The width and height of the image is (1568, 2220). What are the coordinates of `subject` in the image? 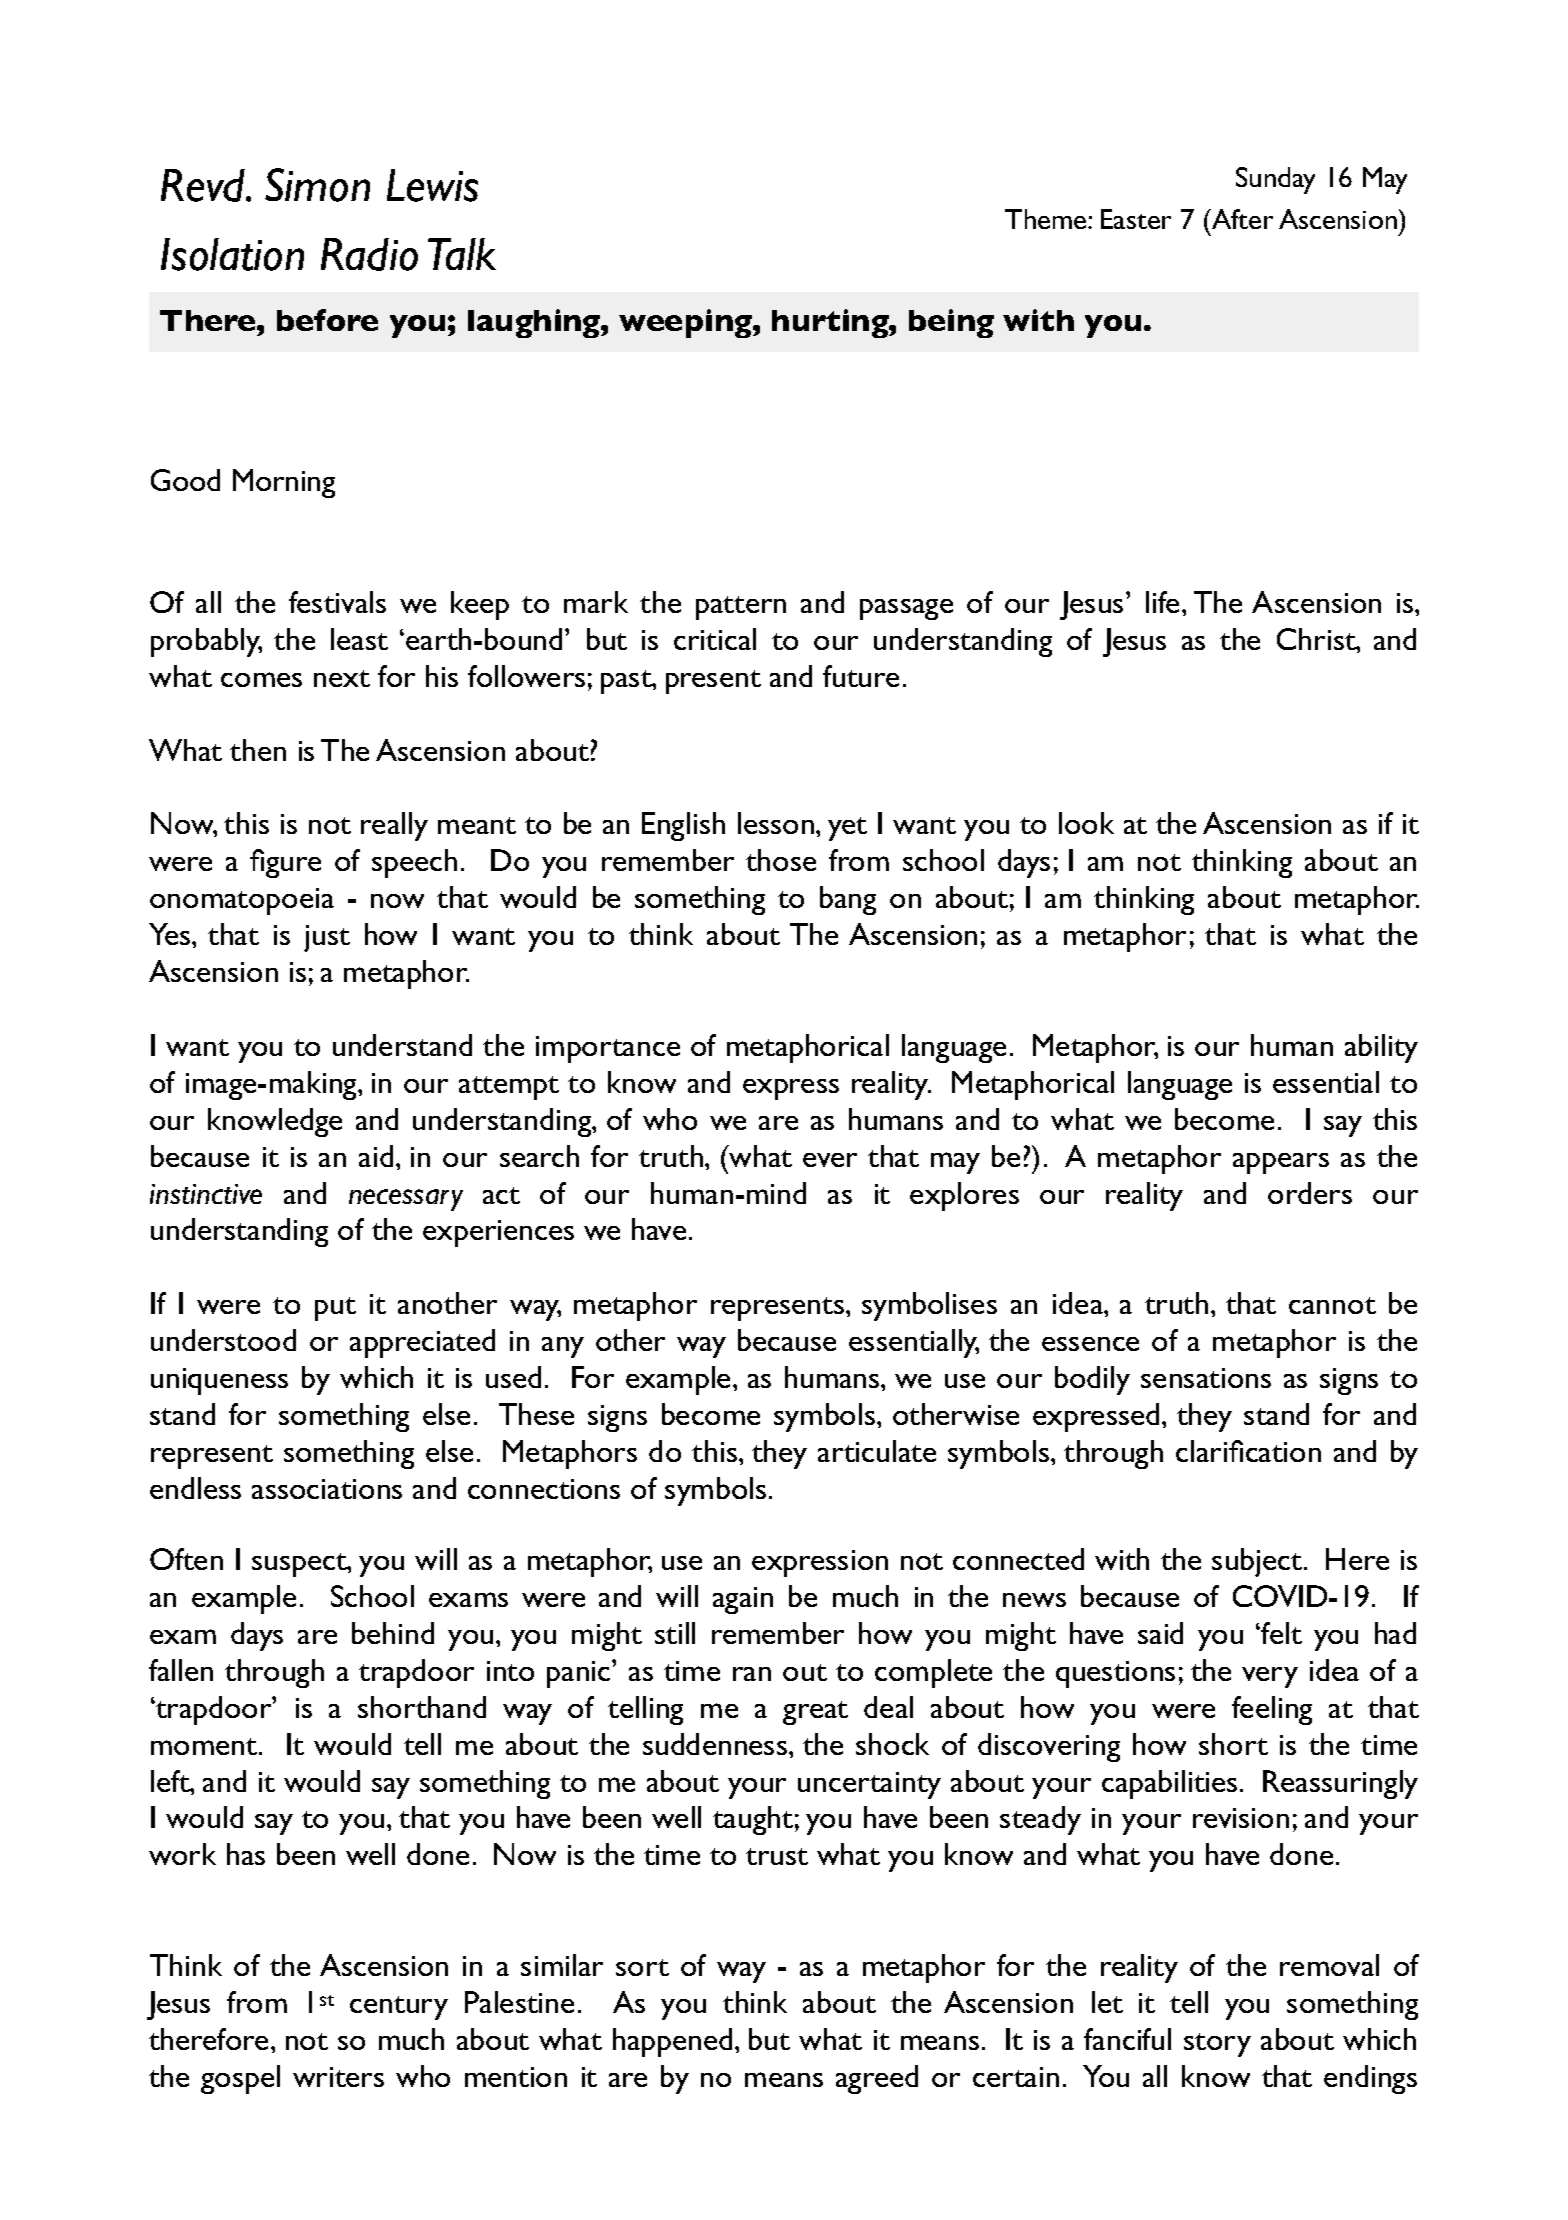 It's located at (1258, 1562).
